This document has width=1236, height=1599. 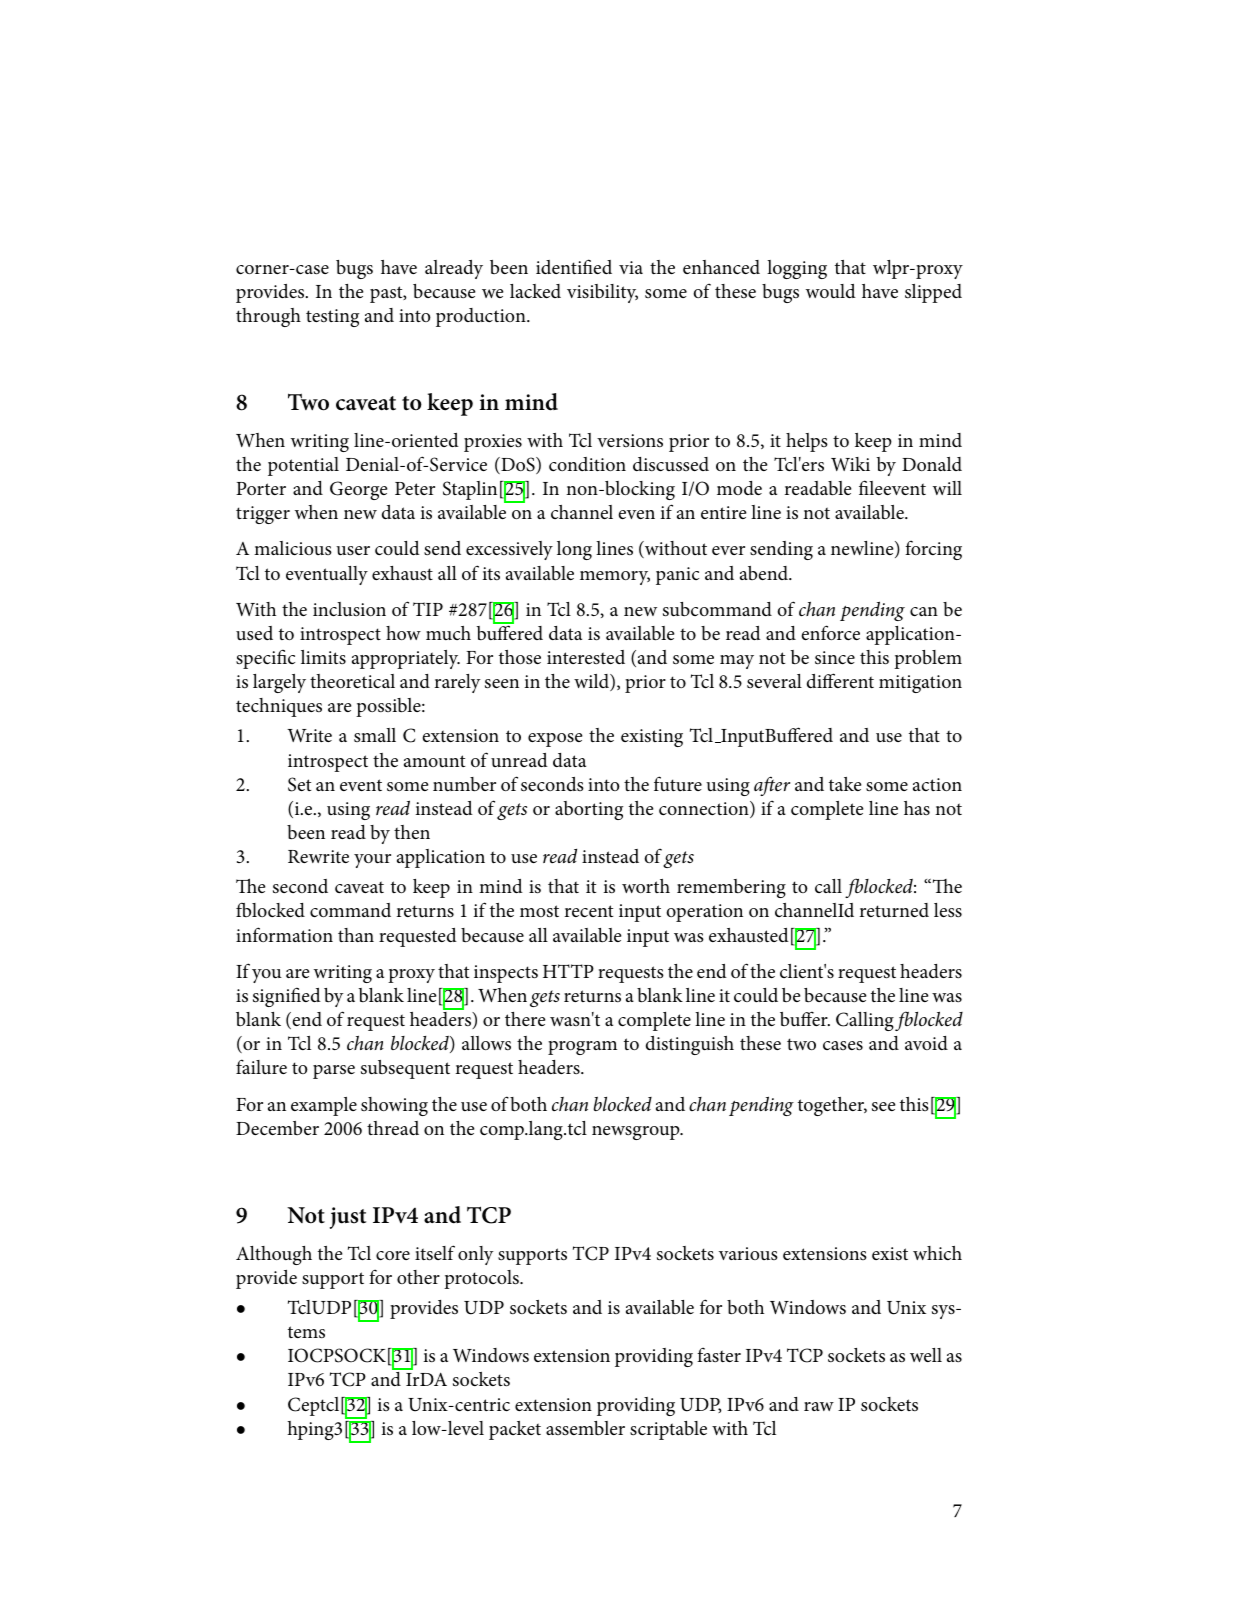 I want to click on HTTP, so click(x=568, y=971).
